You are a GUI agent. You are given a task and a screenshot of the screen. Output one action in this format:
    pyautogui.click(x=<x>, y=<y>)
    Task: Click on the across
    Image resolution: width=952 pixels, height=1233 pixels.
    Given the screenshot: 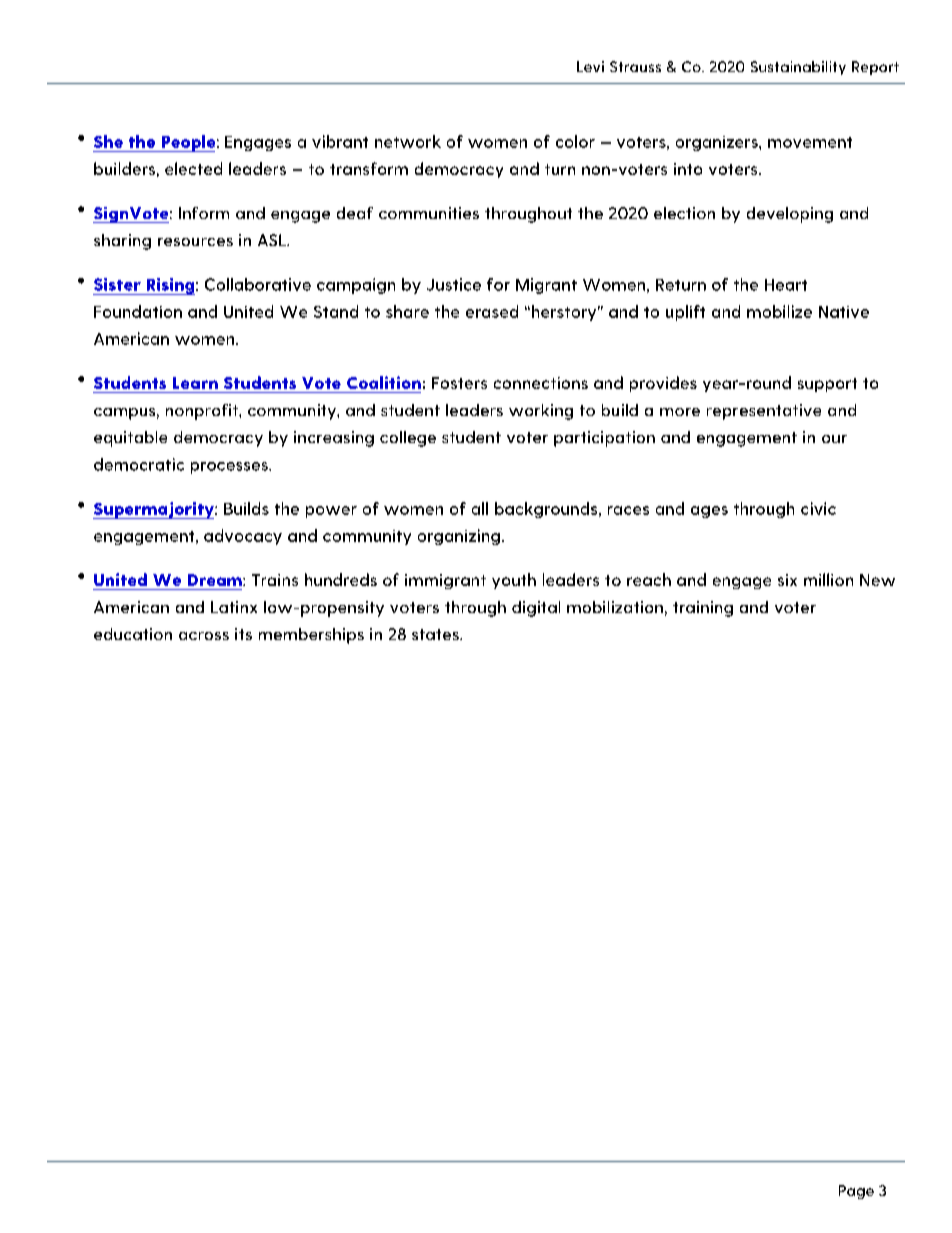 What is the action you would take?
    pyautogui.click(x=204, y=636)
